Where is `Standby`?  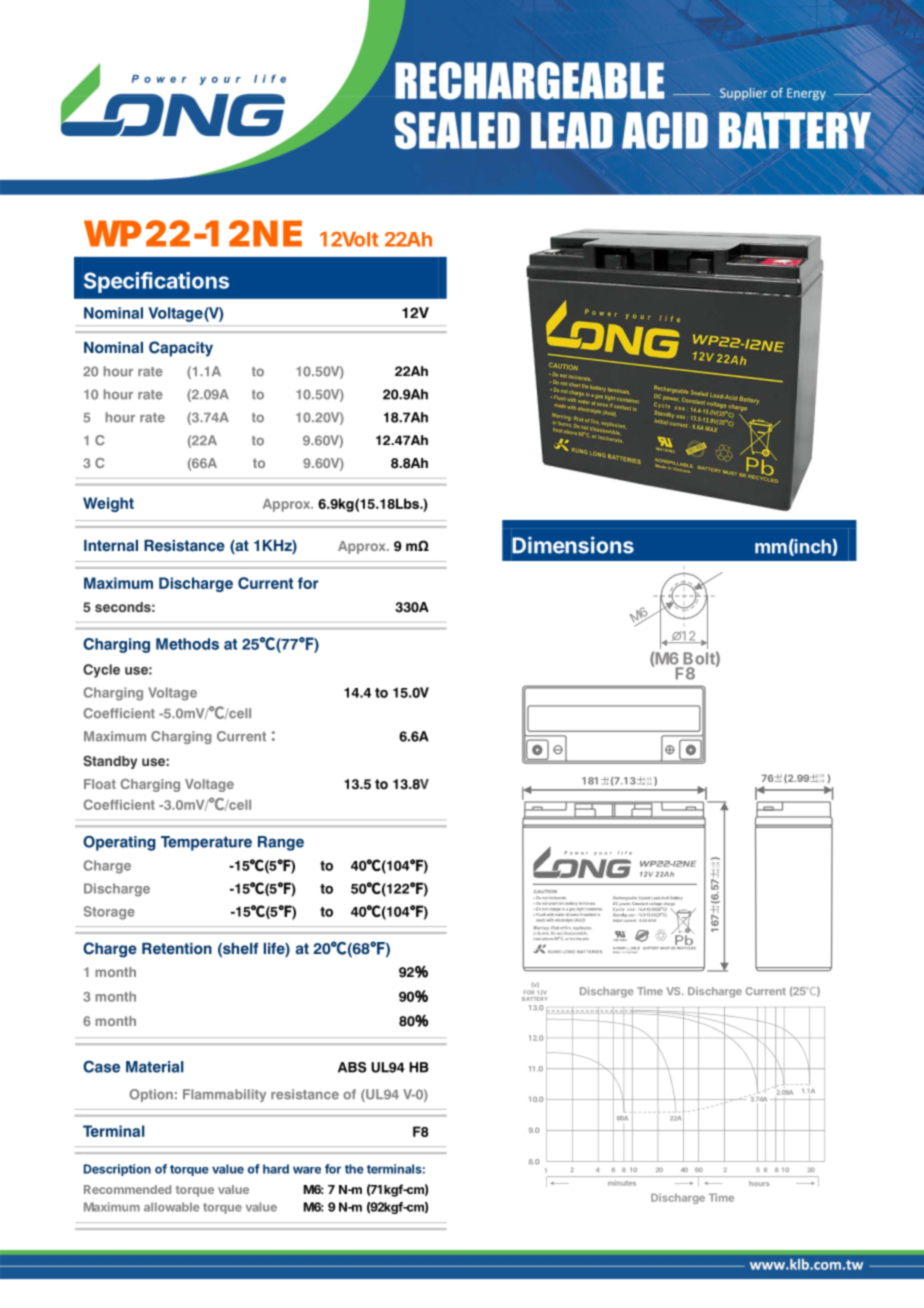 Standby is located at coordinates (110, 762).
